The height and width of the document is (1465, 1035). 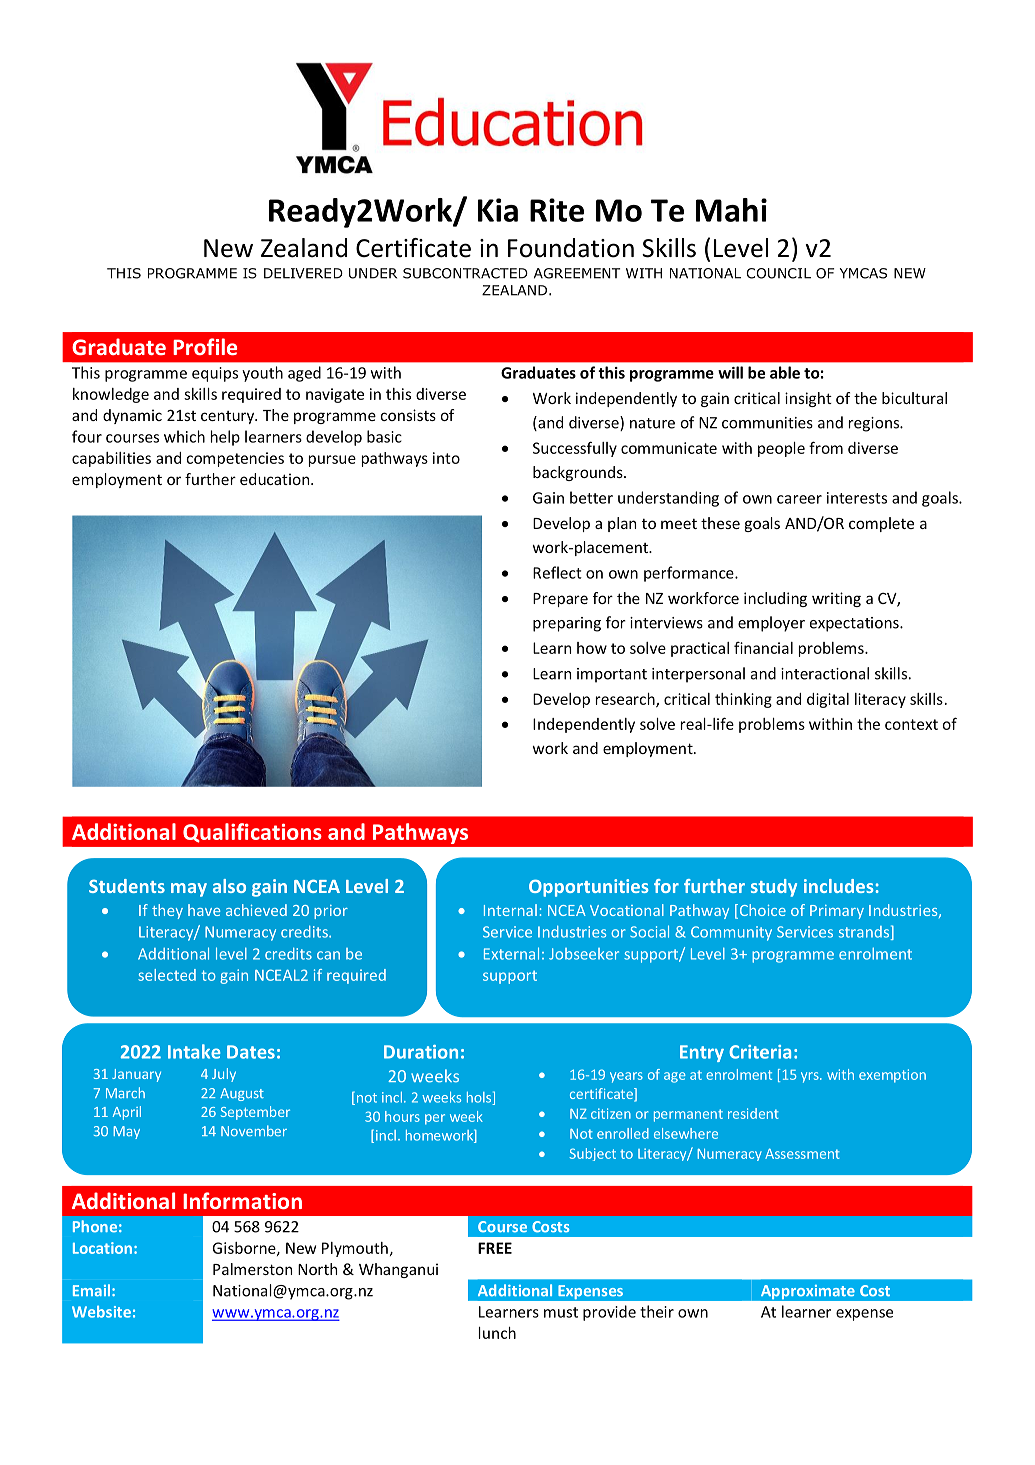 I want to click on lunch, so click(x=497, y=1333).
